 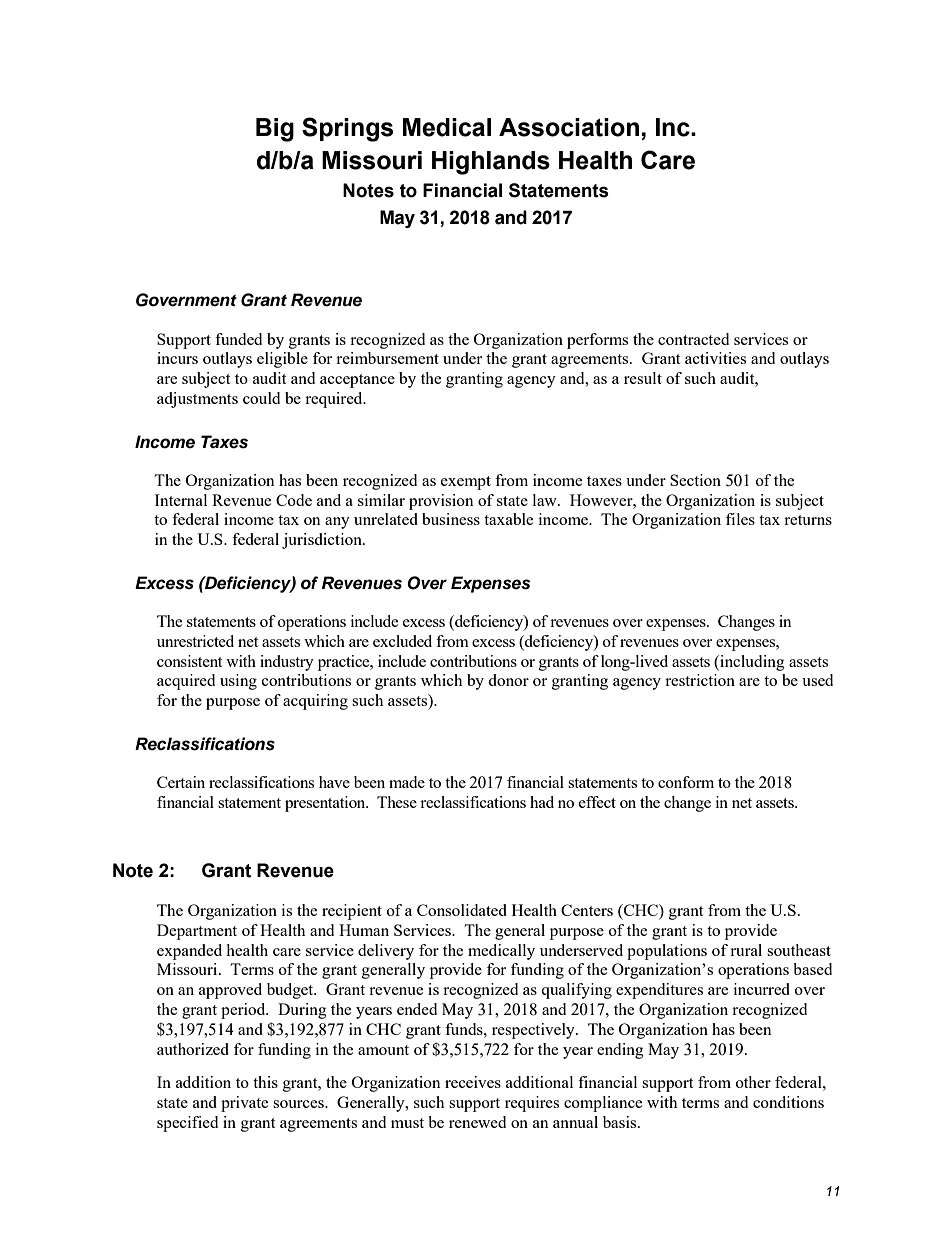 What do you see at coordinates (466, 483) in the screenshot?
I see `exempt` at bounding box center [466, 483].
